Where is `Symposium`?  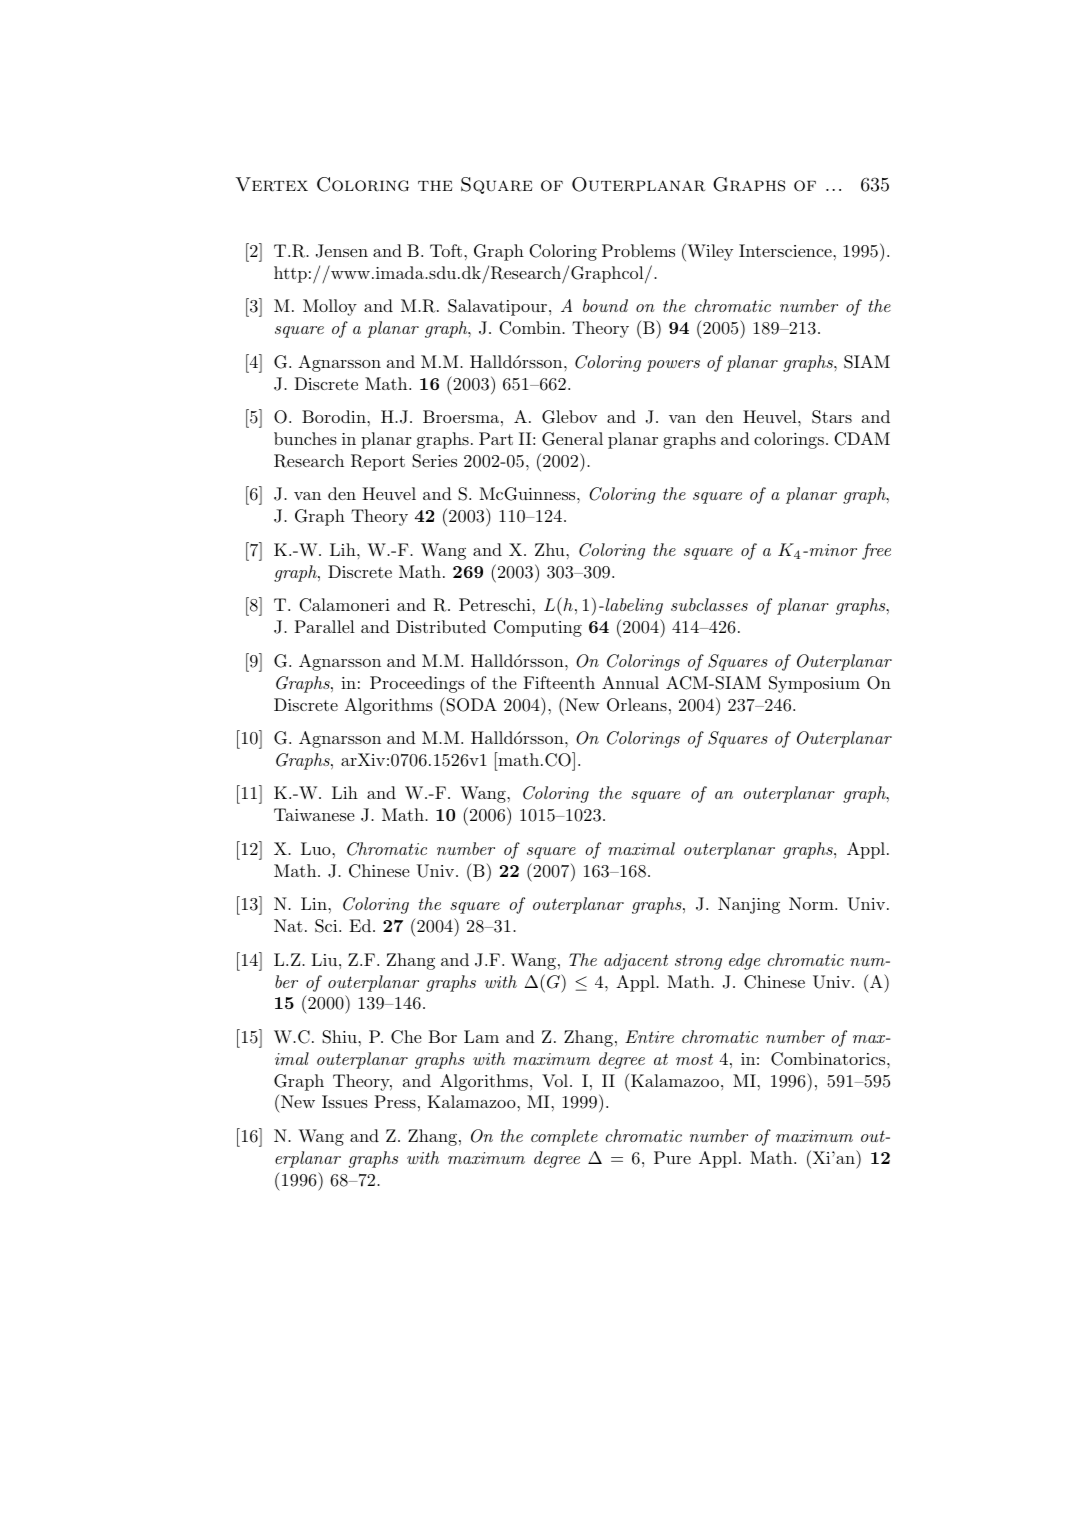 Symposium is located at coordinates (814, 684).
